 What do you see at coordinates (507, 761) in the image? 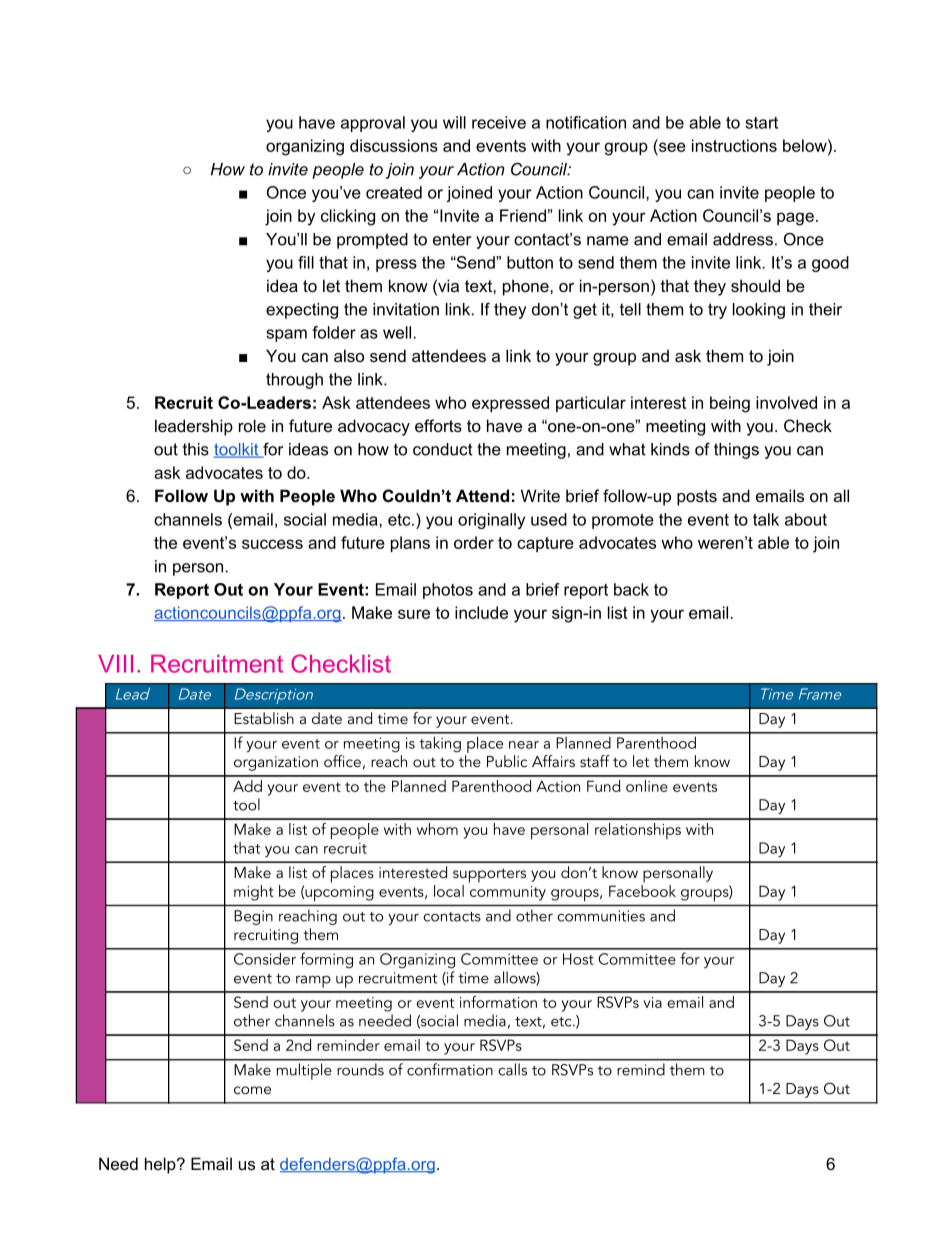
I see `Public` at bounding box center [507, 761].
